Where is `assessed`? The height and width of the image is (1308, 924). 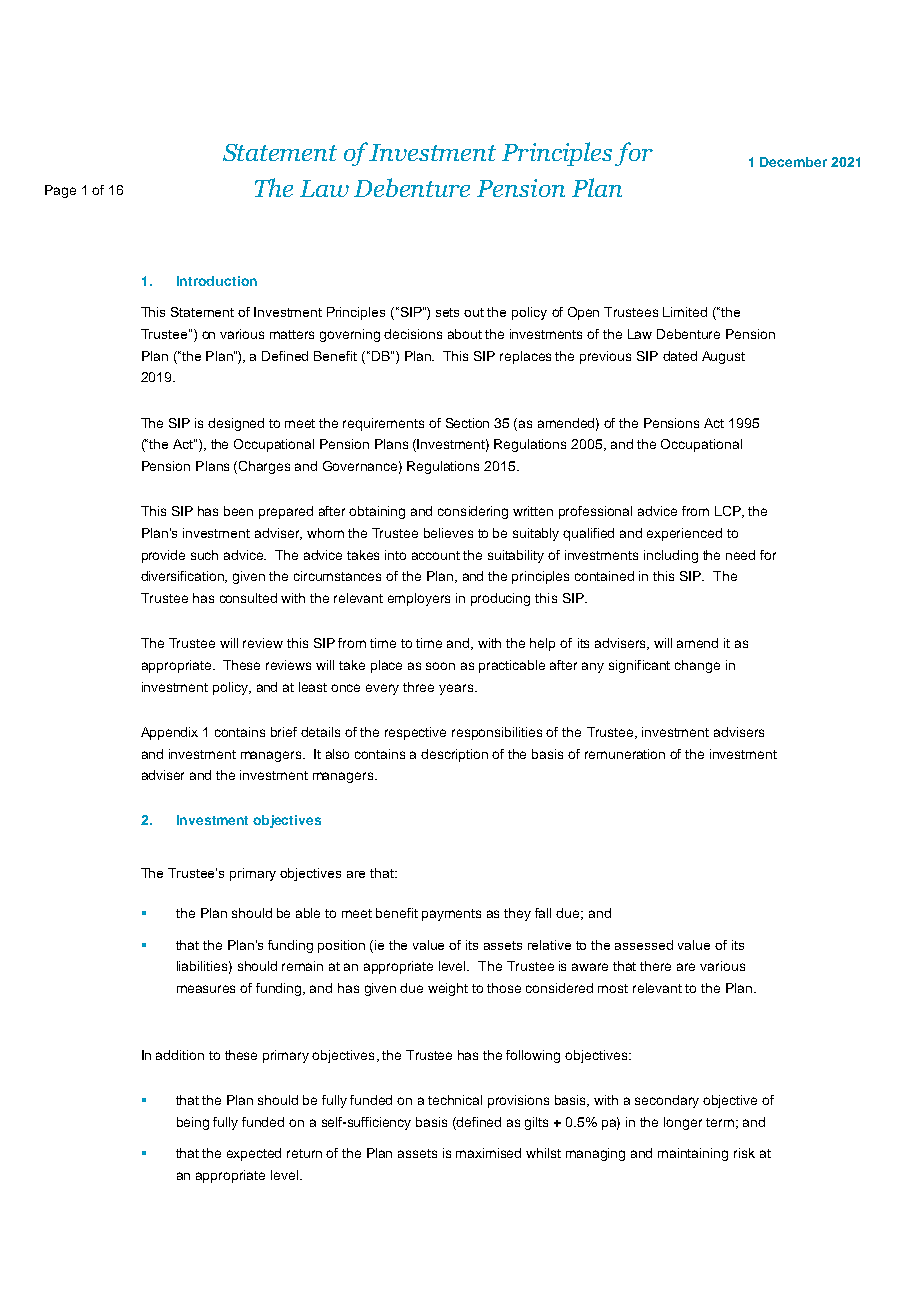
assessed is located at coordinates (644, 945).
